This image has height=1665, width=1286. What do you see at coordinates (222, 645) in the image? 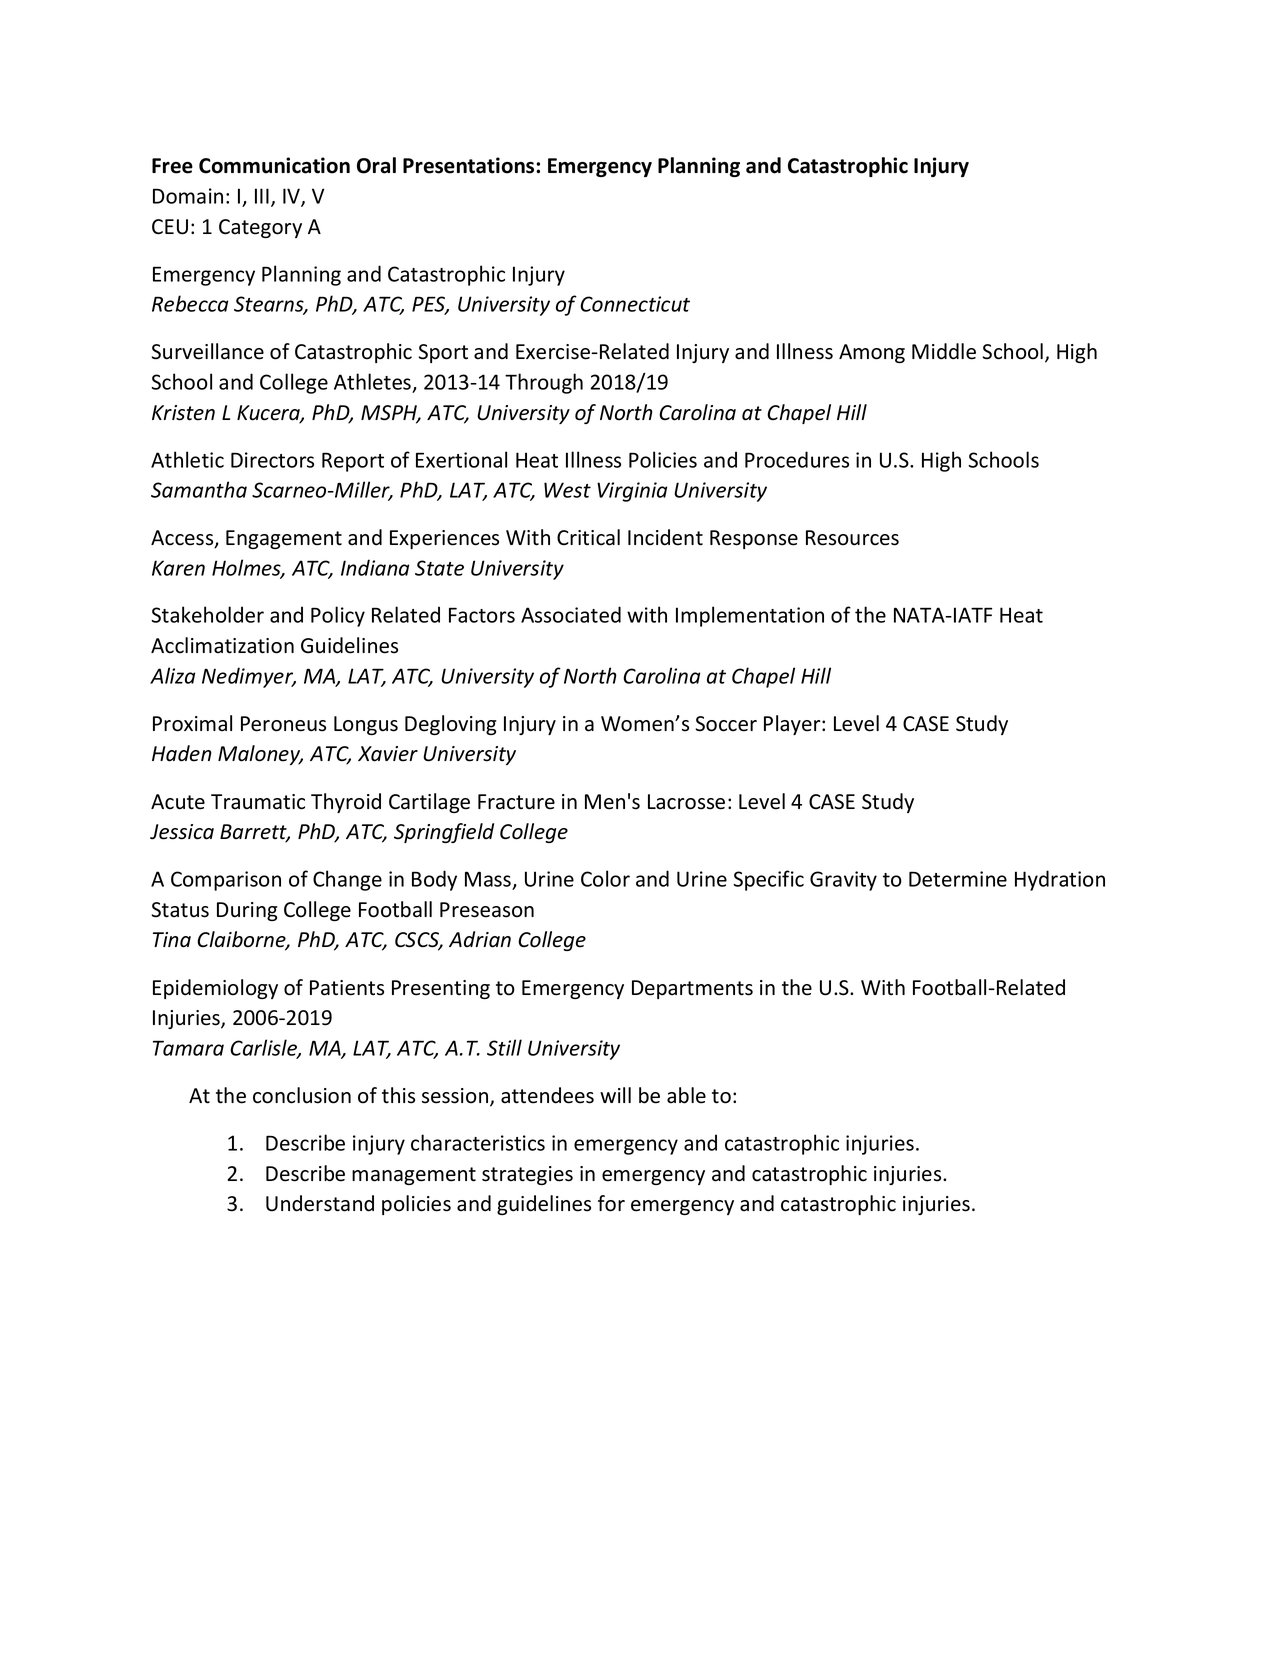
I see `Acclimatization` at bounding box center [222, 645].
